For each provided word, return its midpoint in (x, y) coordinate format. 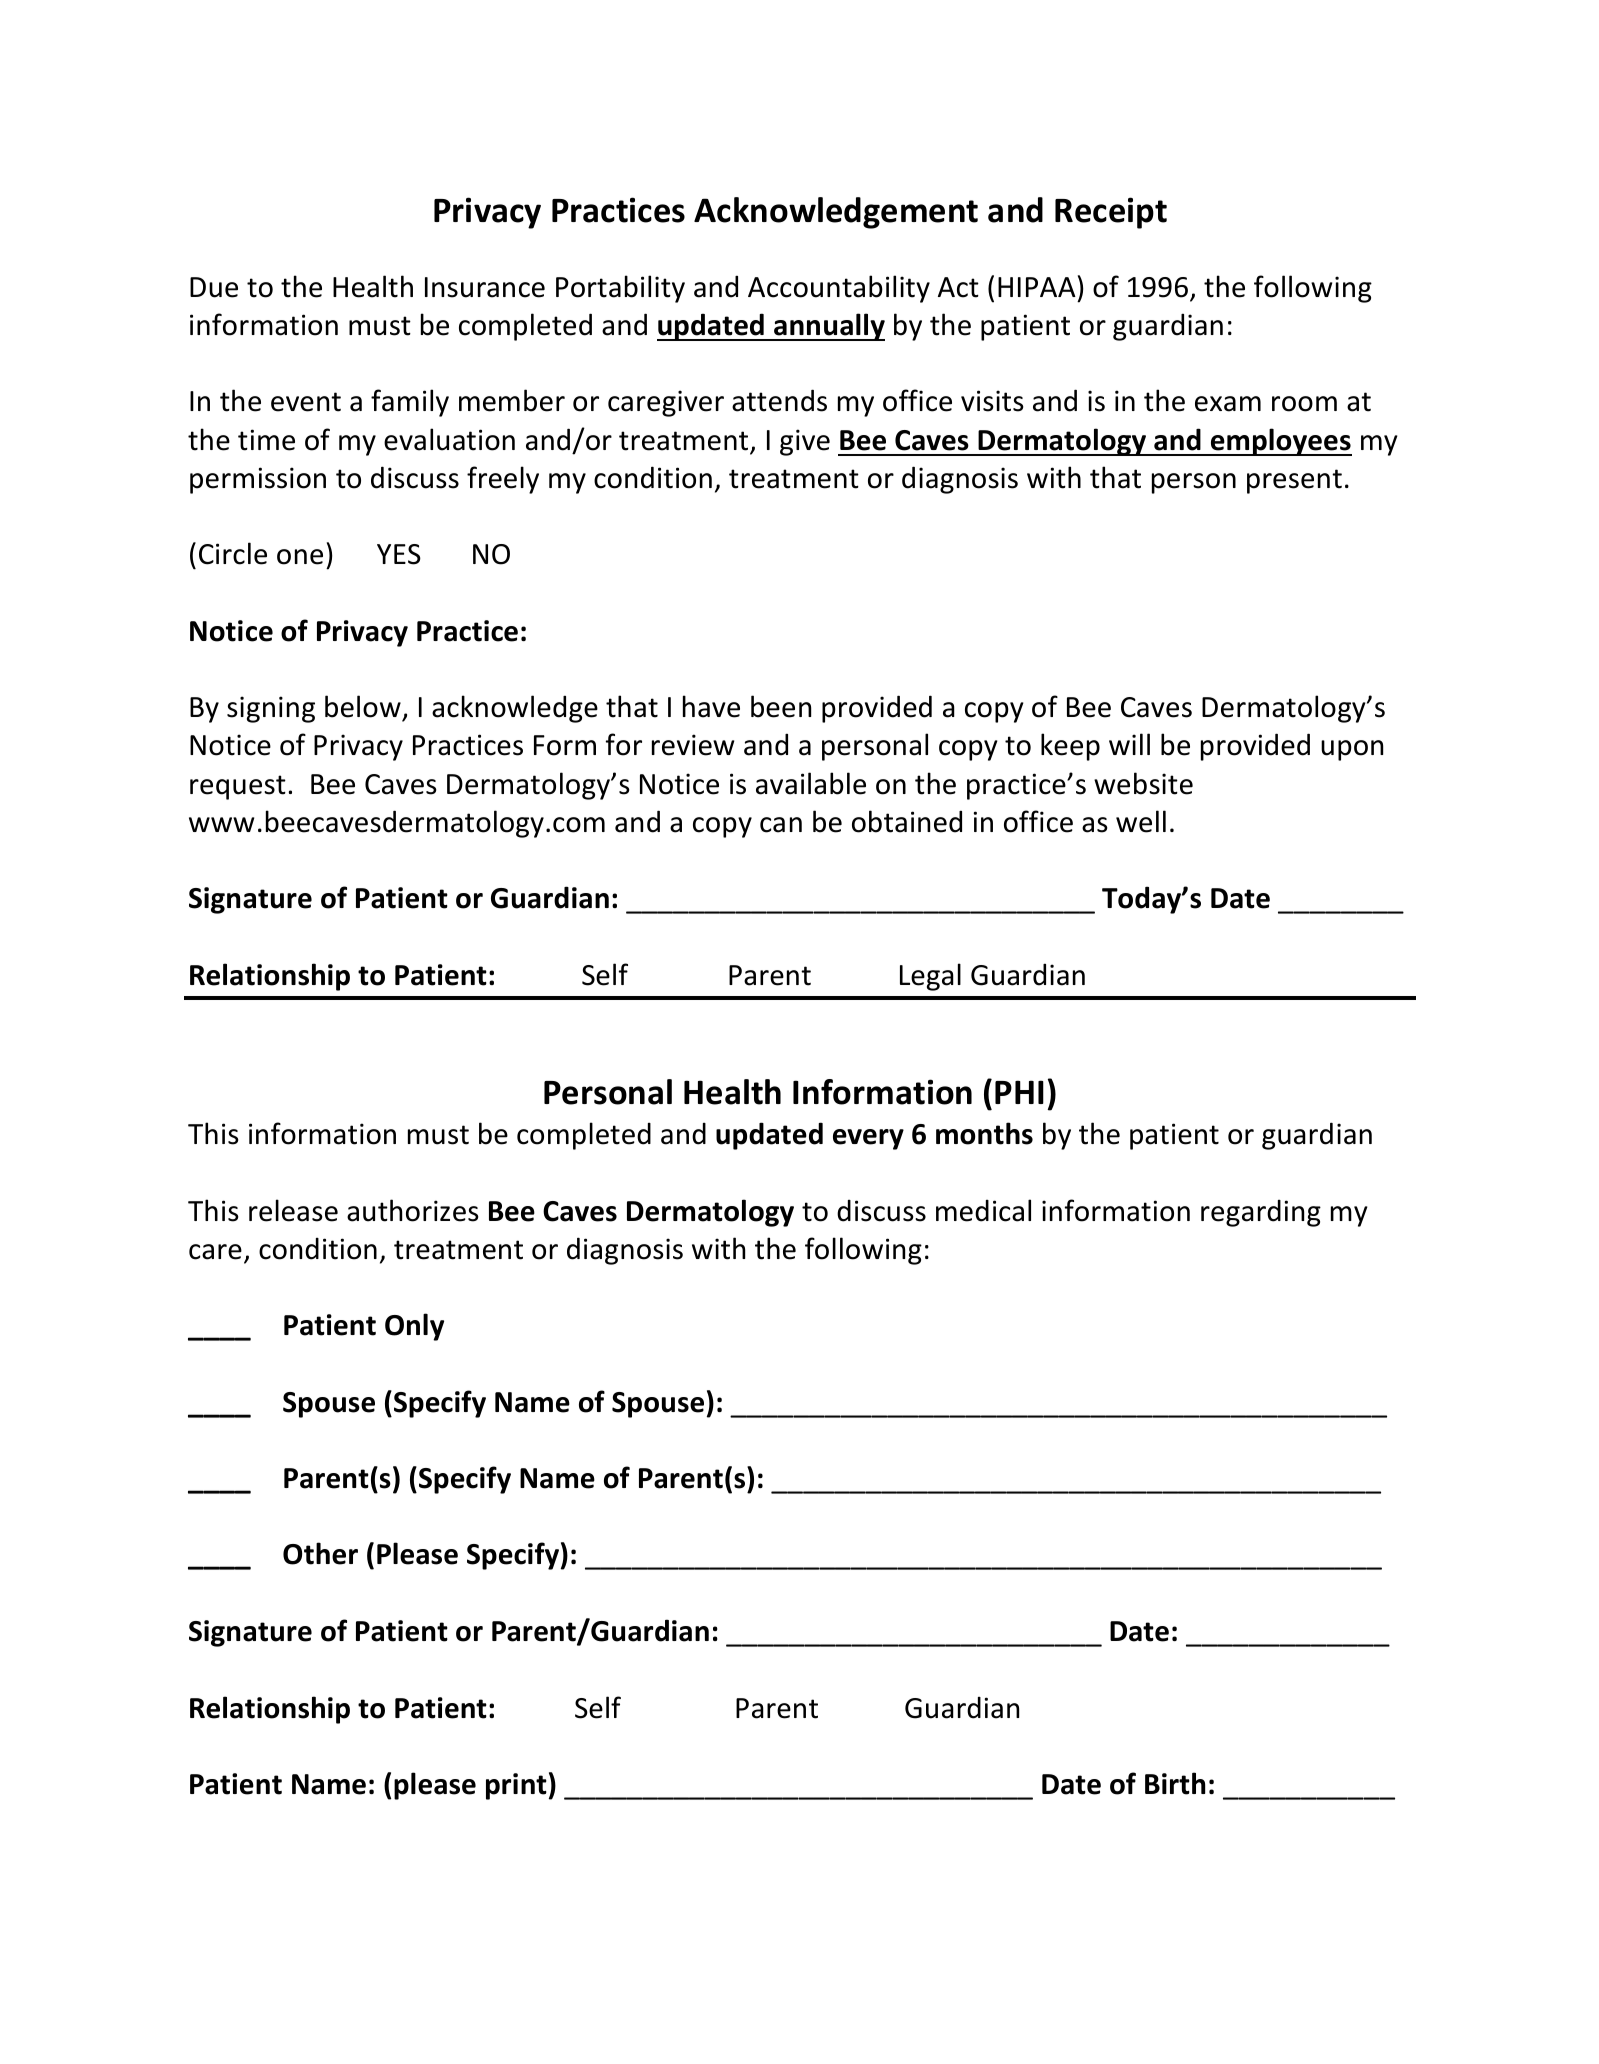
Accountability (839, 289)
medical (983, 1210)
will (1129, 744)
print (516, 1786)
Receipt (1111, 213)
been (781, 706)
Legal (930, 977)
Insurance (485, 287)
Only (414, 1327)
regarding (1261, 1213)
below (363, 706)
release (293, 1210)
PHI (1019, 1092)
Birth (1175, 1783)
